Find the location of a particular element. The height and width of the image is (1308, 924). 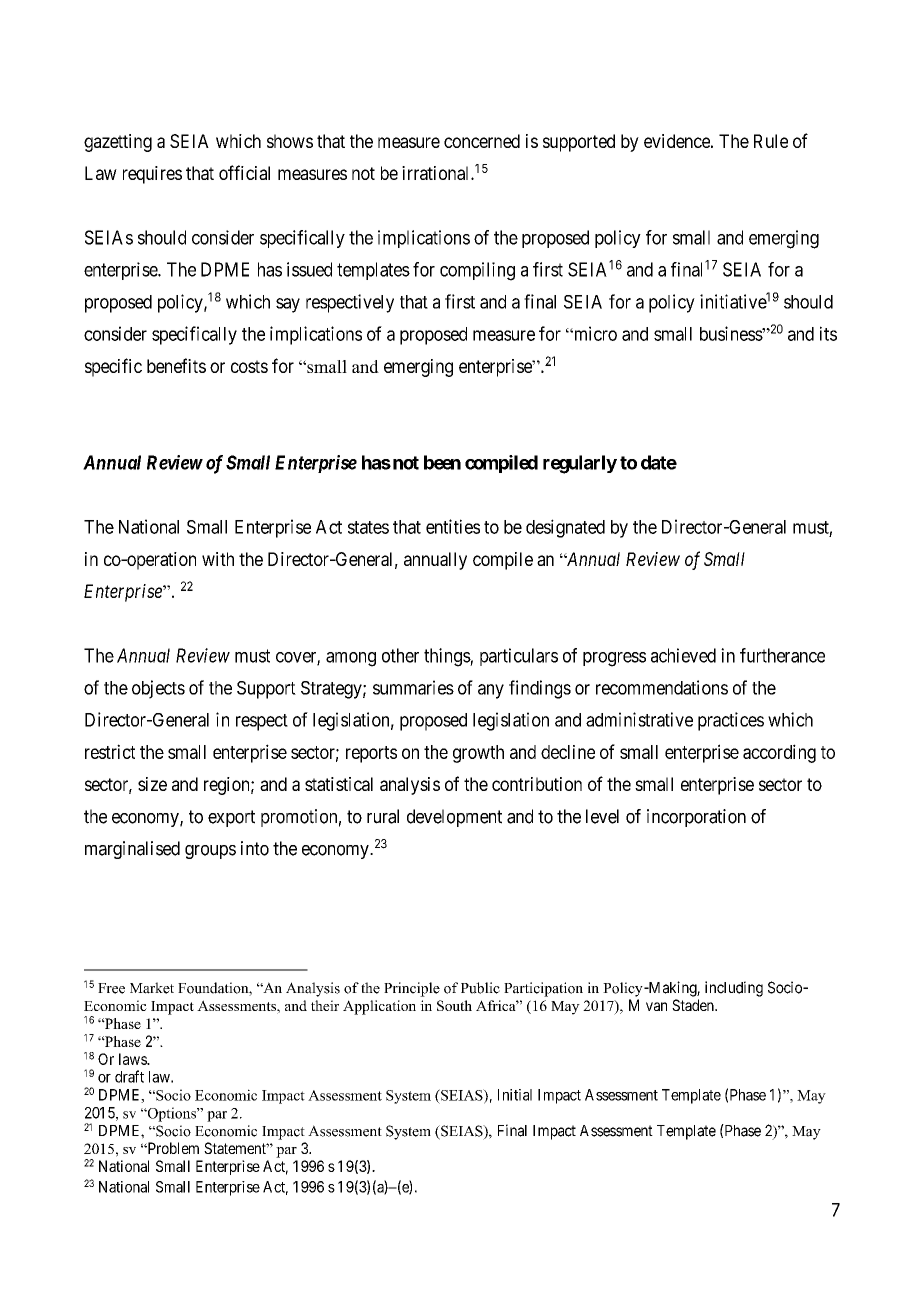

Initial is located at coordinates (515, 1095).
